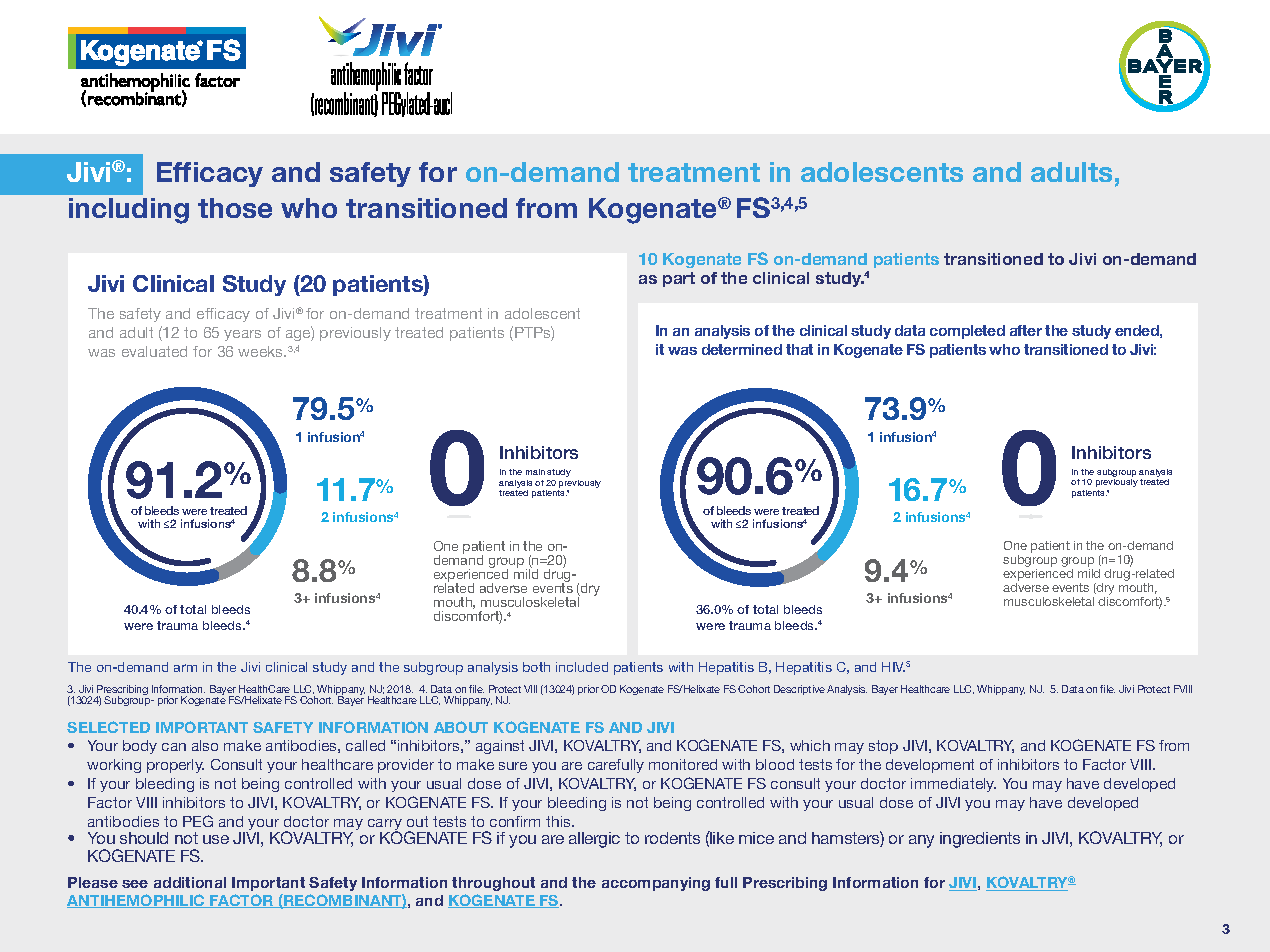 This image has width=1270, height=952. What do you see at coordinates (235, 208) in the image?
I see `those` at bounding box center [235, 208].
